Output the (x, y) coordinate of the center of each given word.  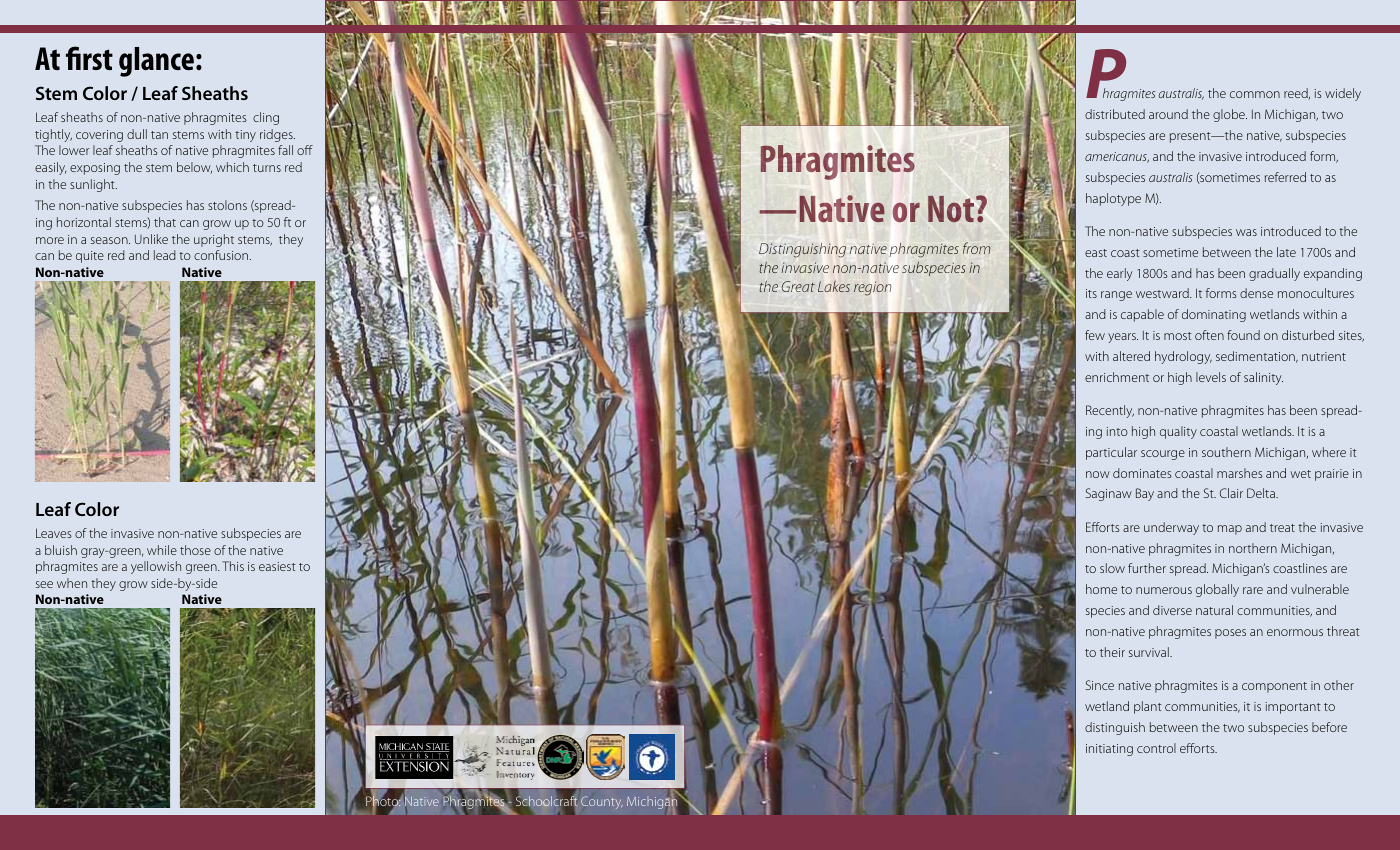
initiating (1109, 750)
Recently (1110, 411)
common (1255, 94)
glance (156, 62)
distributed (1115, 114)
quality (1178, 432)
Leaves (54, 533)
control (1156, 748)
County (602, 802)
